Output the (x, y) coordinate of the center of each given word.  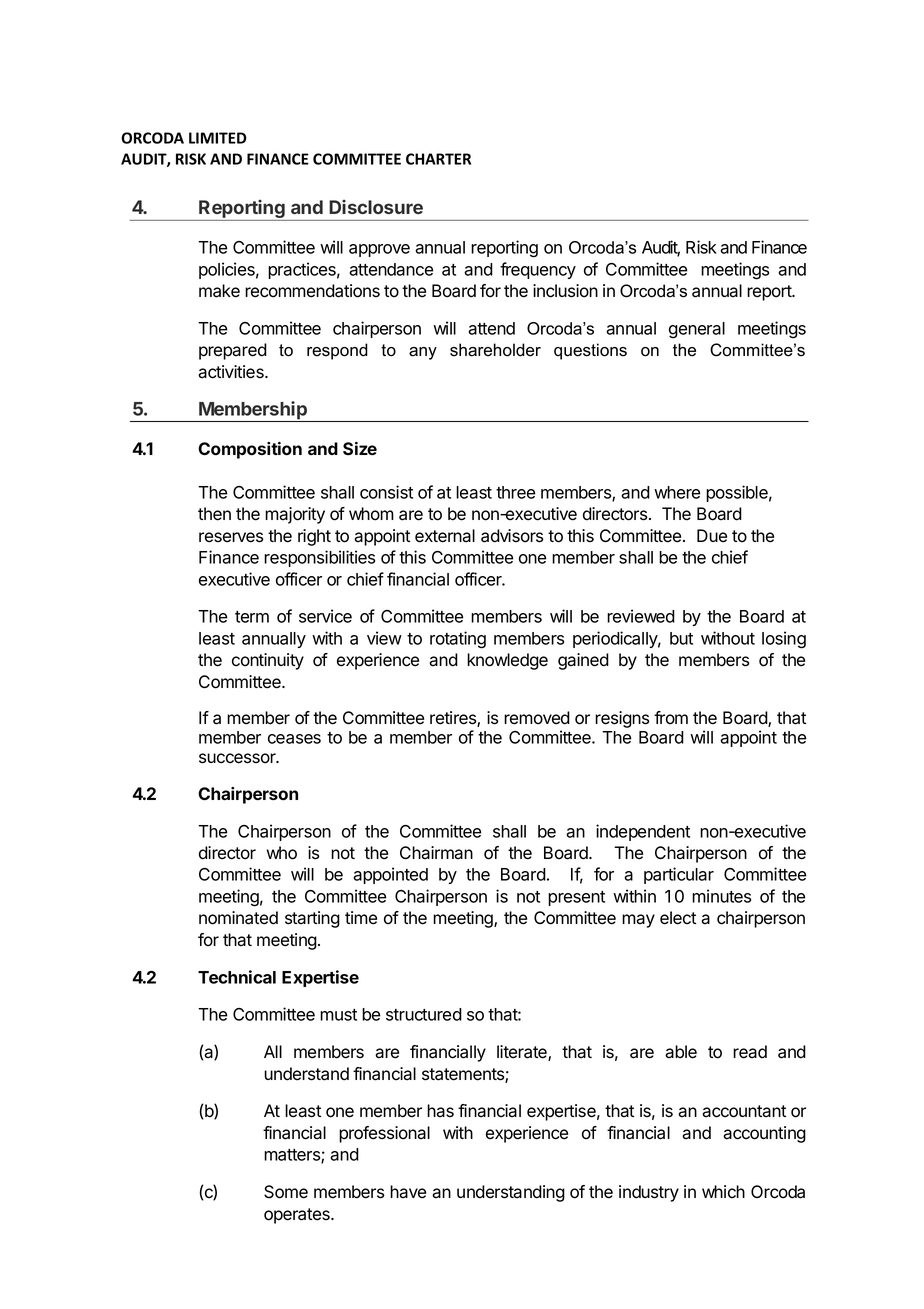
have (408, 1192)
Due (712, 536)
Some (286, 1192)
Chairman (436, 853)
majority (295, 515)
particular (679, 875)
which (723, 1192)
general (697, 330)
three (515, 492)
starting (312, 919)
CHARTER (438, 159)
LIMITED (217, 138)
